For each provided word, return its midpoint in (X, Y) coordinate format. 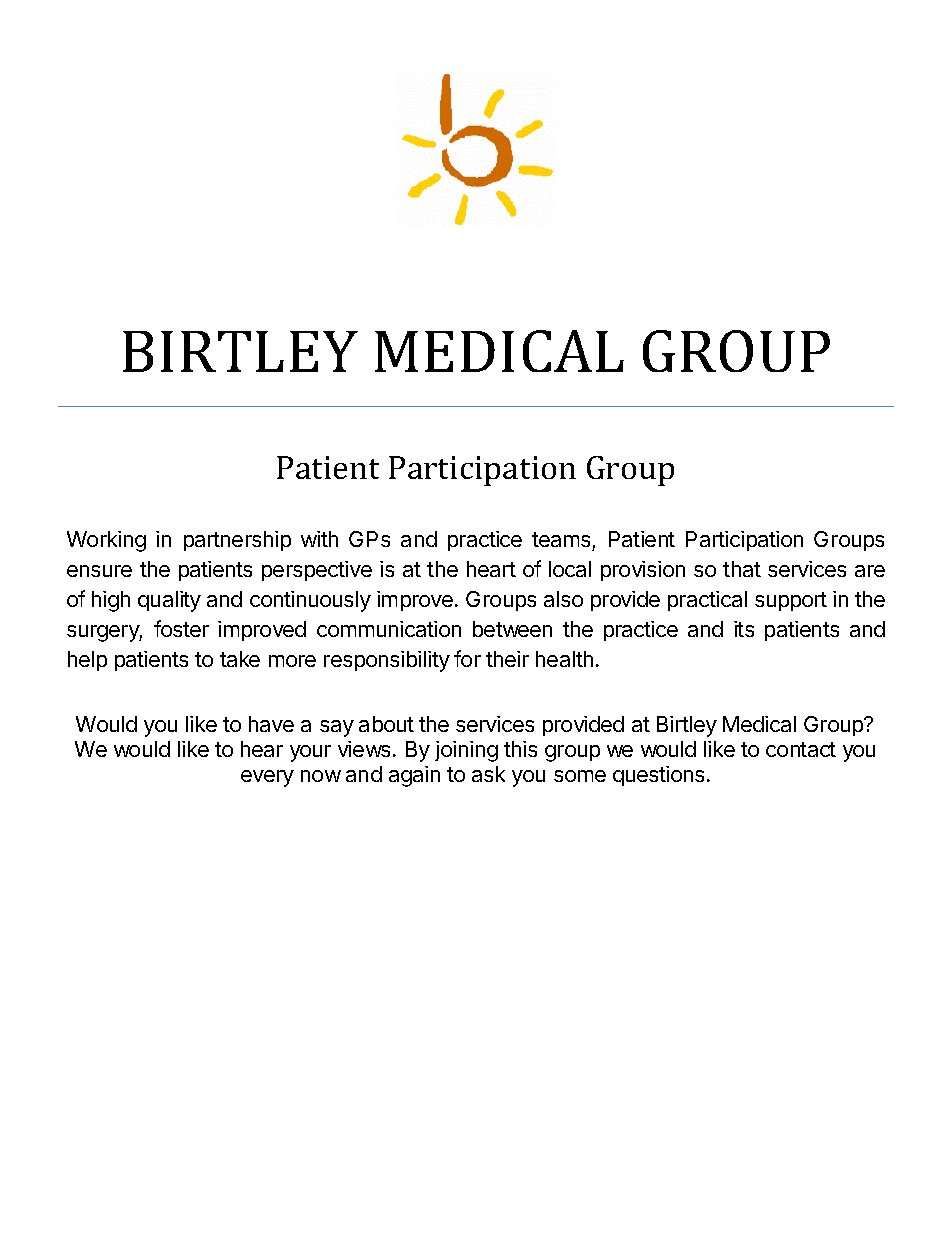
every (267, 778)
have (271, 724)
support (791, 601)
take (240, 659)
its (744, 629)
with (319, 539)
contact (801, 749)
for (467, 658)
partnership (237, 541)
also (563, 599)
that (742, 569)
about (386, 724)
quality (169, 601)
